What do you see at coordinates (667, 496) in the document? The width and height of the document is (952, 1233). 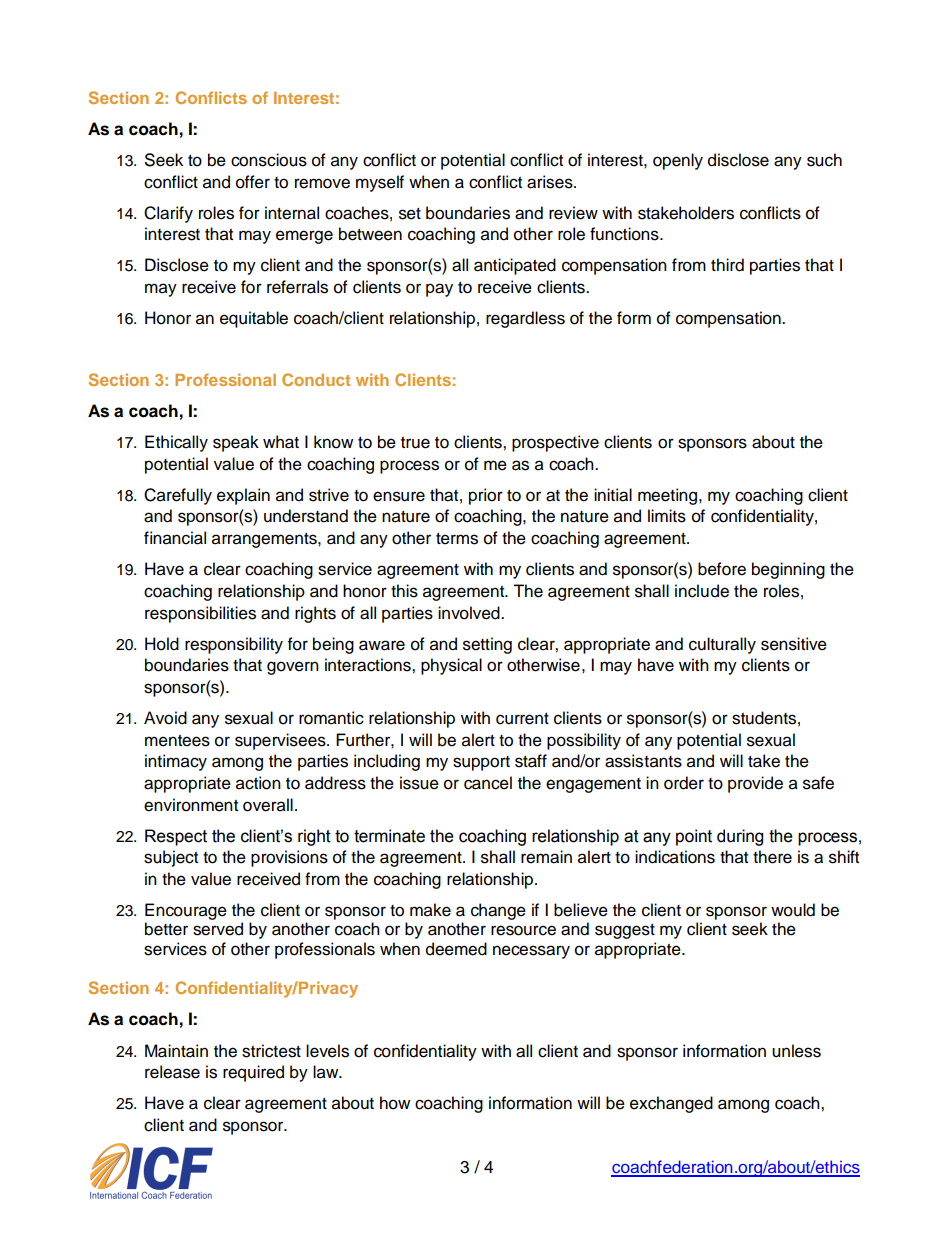 I see `meeting` at bounding box center [667, 496].
